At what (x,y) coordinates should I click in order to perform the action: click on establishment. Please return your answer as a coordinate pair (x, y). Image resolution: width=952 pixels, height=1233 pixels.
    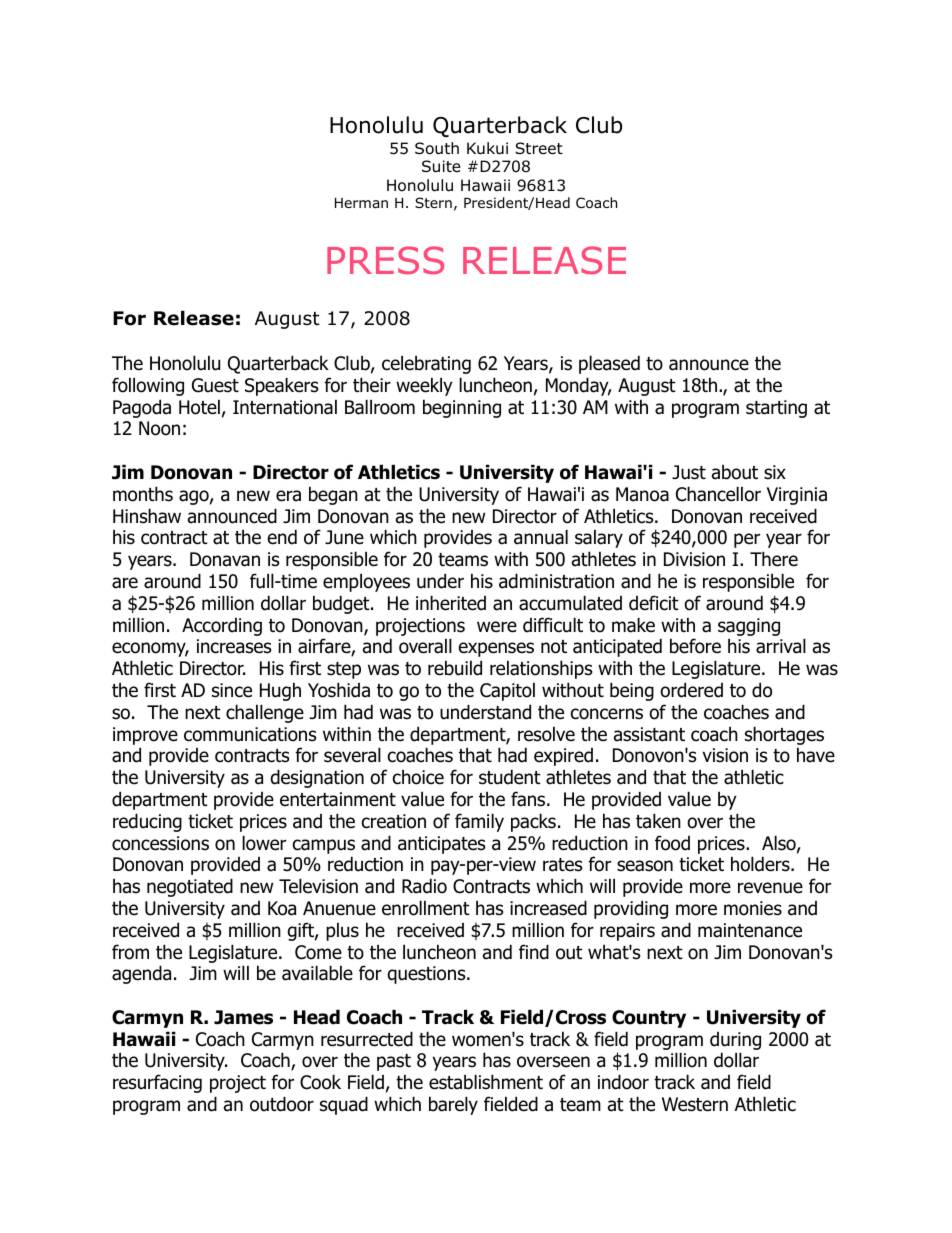
    Looking at the image, I should click on (486, 1082).
